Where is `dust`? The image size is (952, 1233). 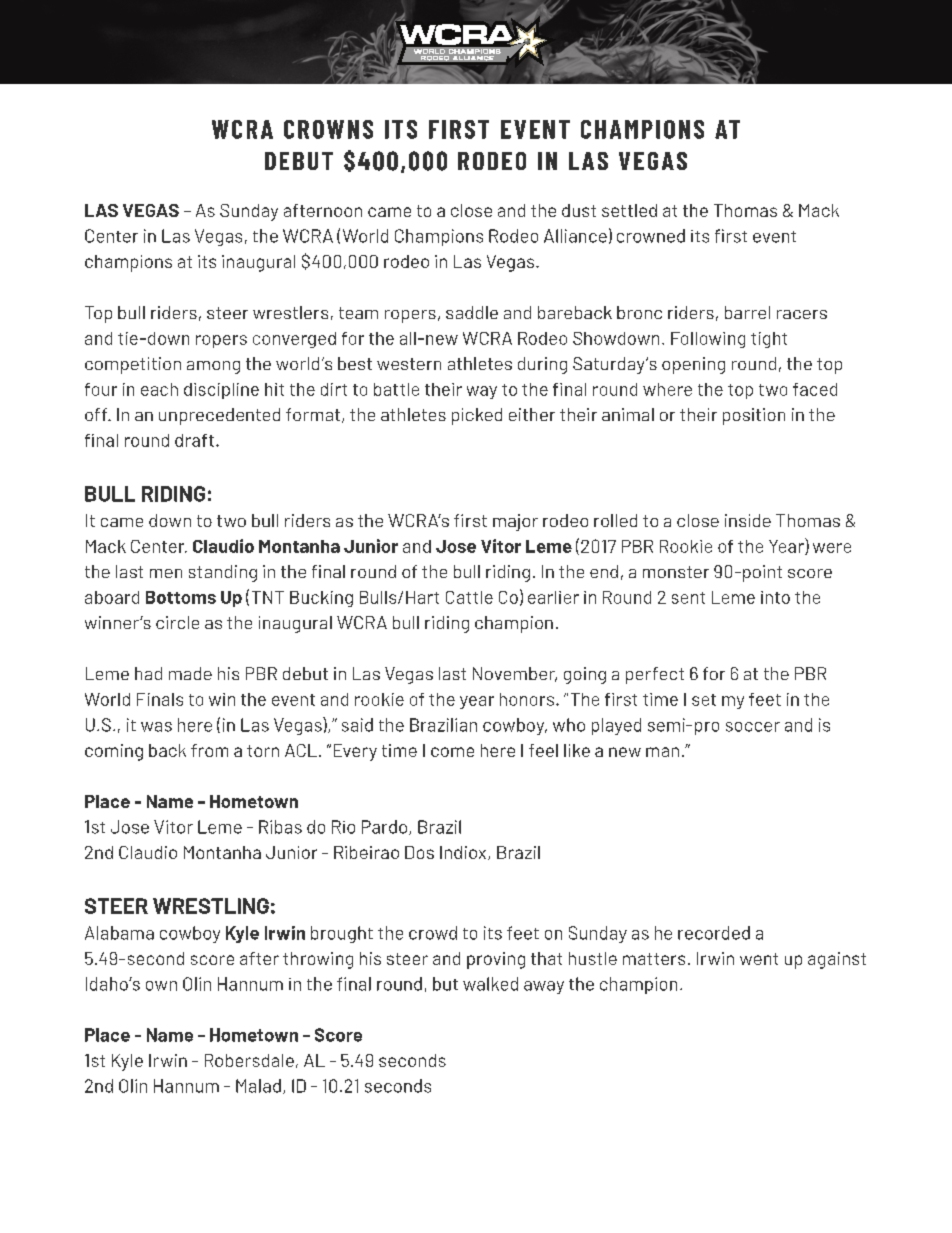
dust is located at coordinates (579, 210).
